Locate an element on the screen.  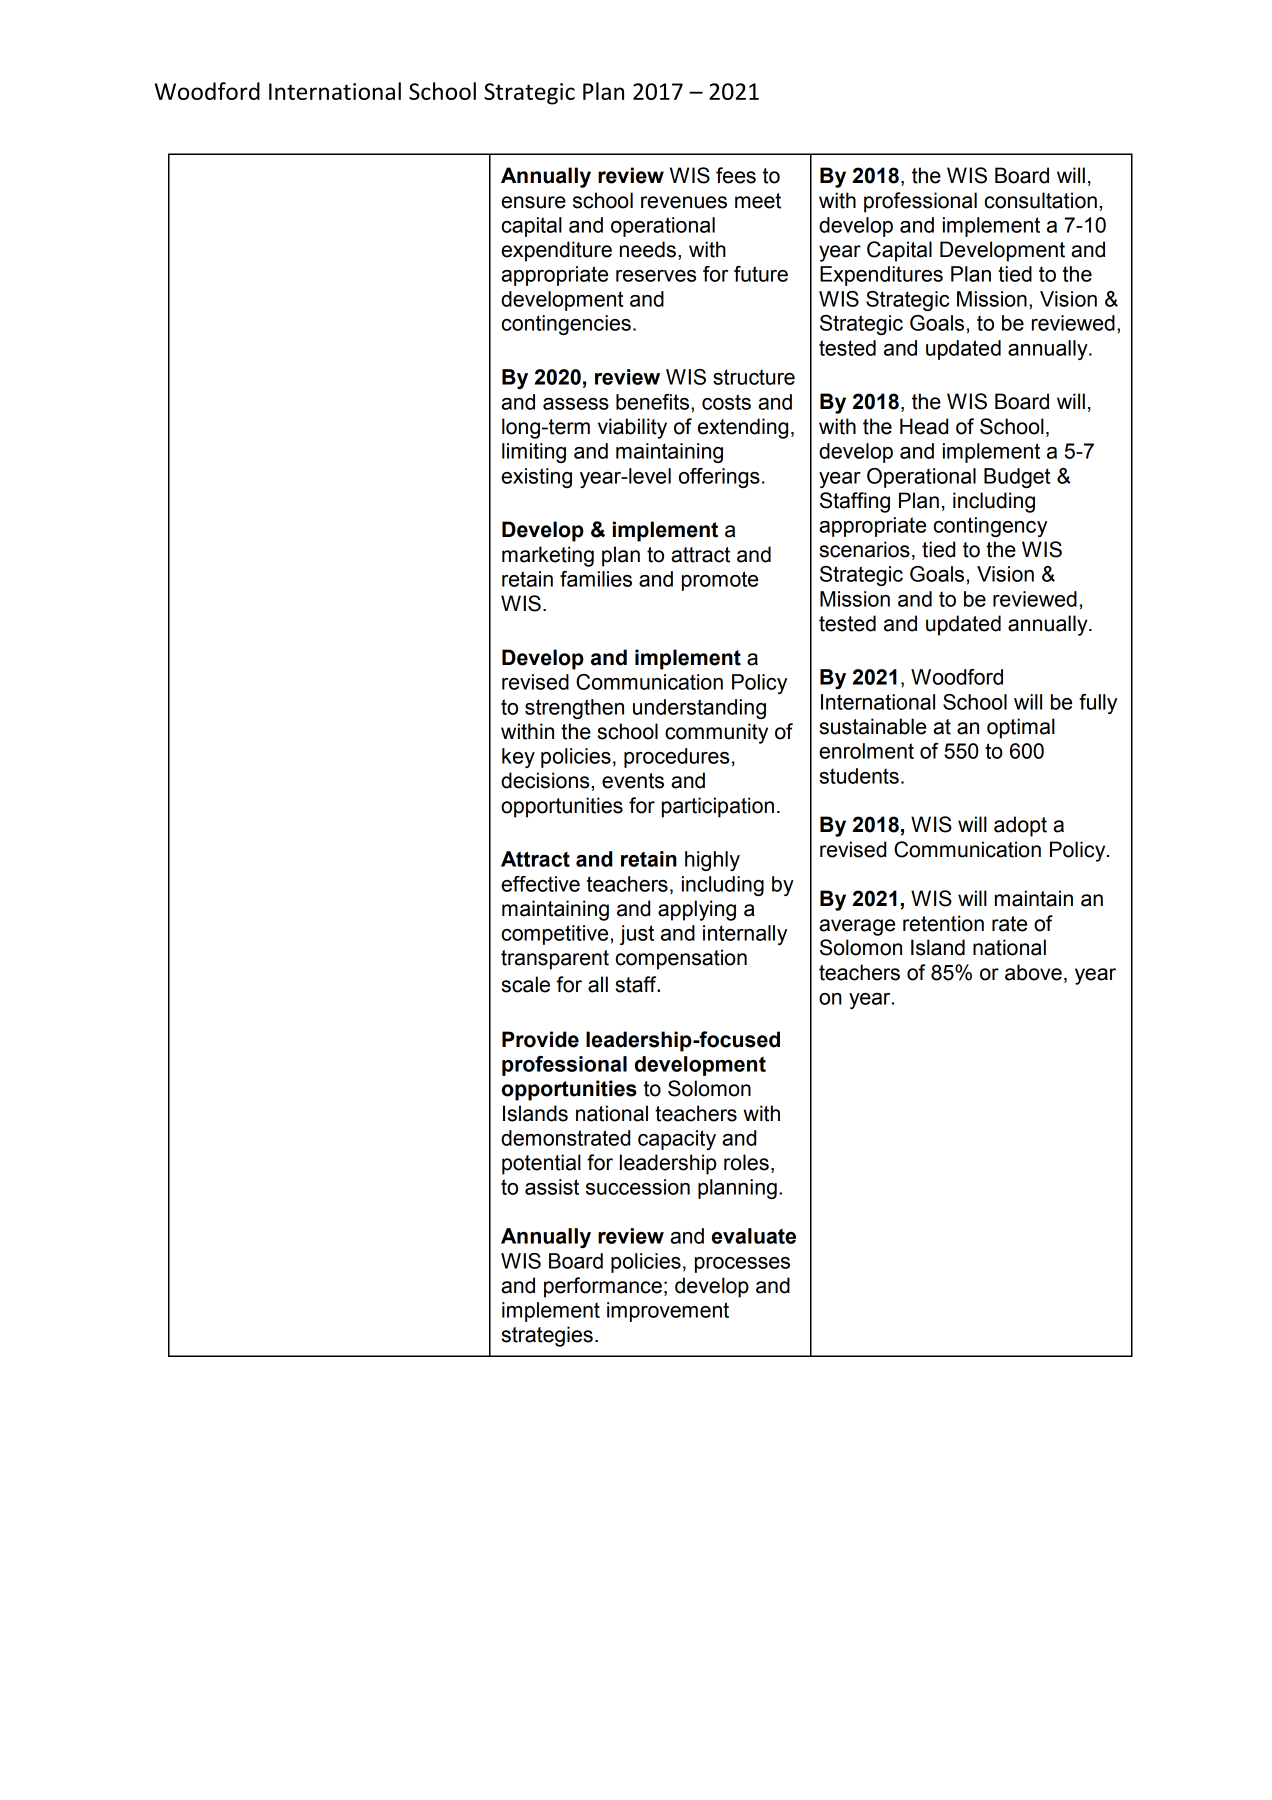
enrolment is located at coordinates (866, 751).
